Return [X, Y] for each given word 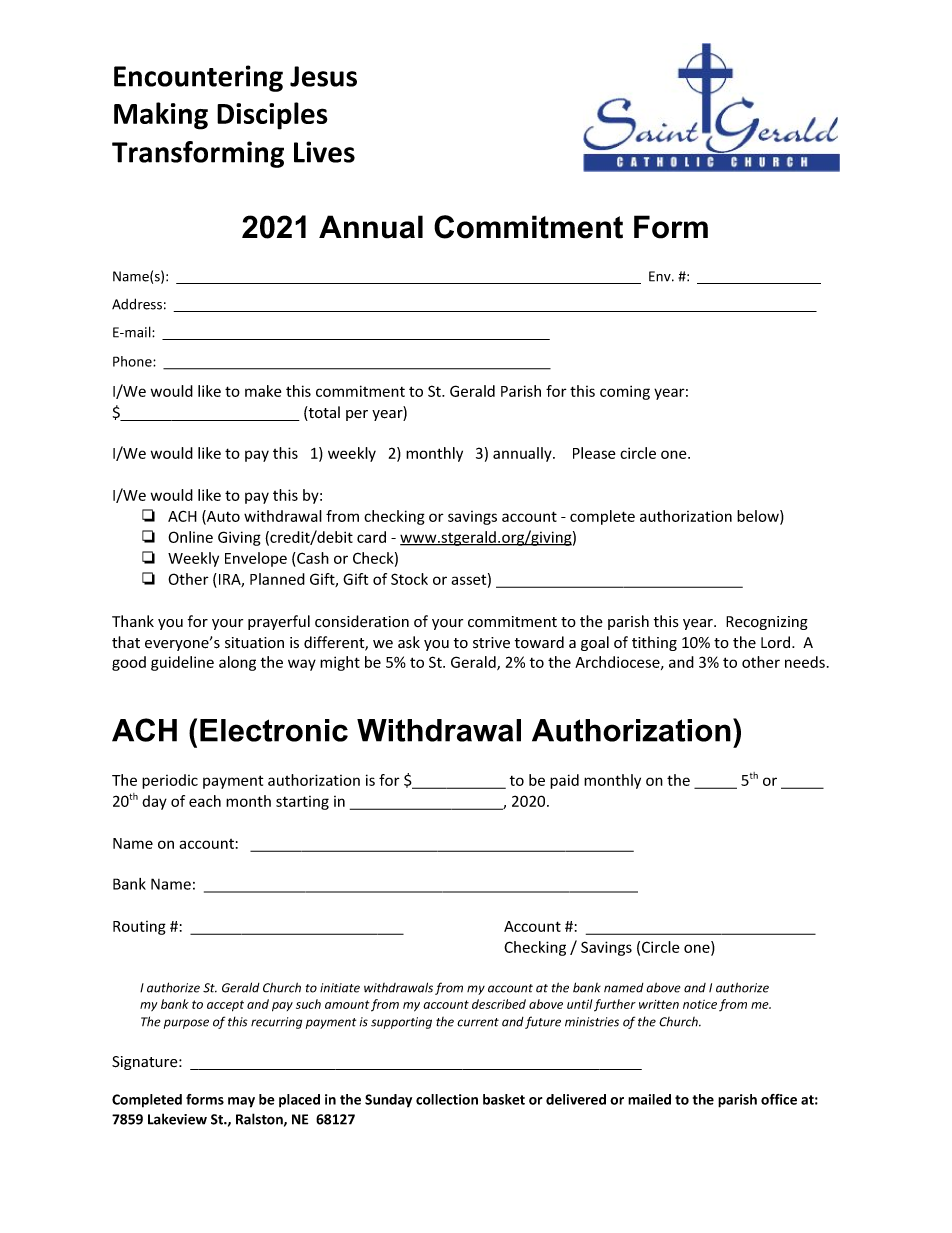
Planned [277, 579]
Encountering [198, 78]
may [241, 1102]
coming [625, 392]
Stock [409, 579]
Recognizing [767, 623]
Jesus [323, 76]
